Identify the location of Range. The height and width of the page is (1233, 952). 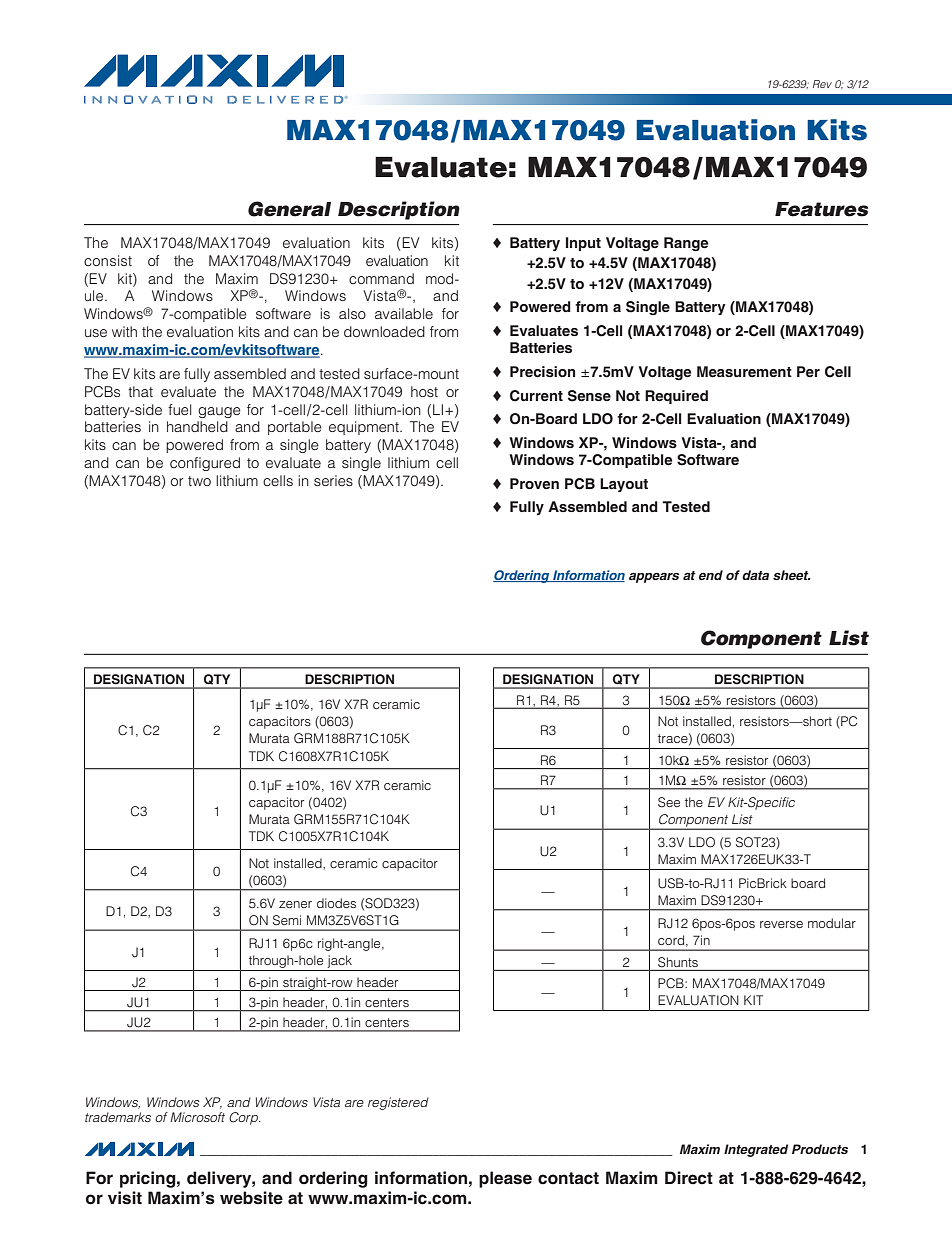
(686, 244).
